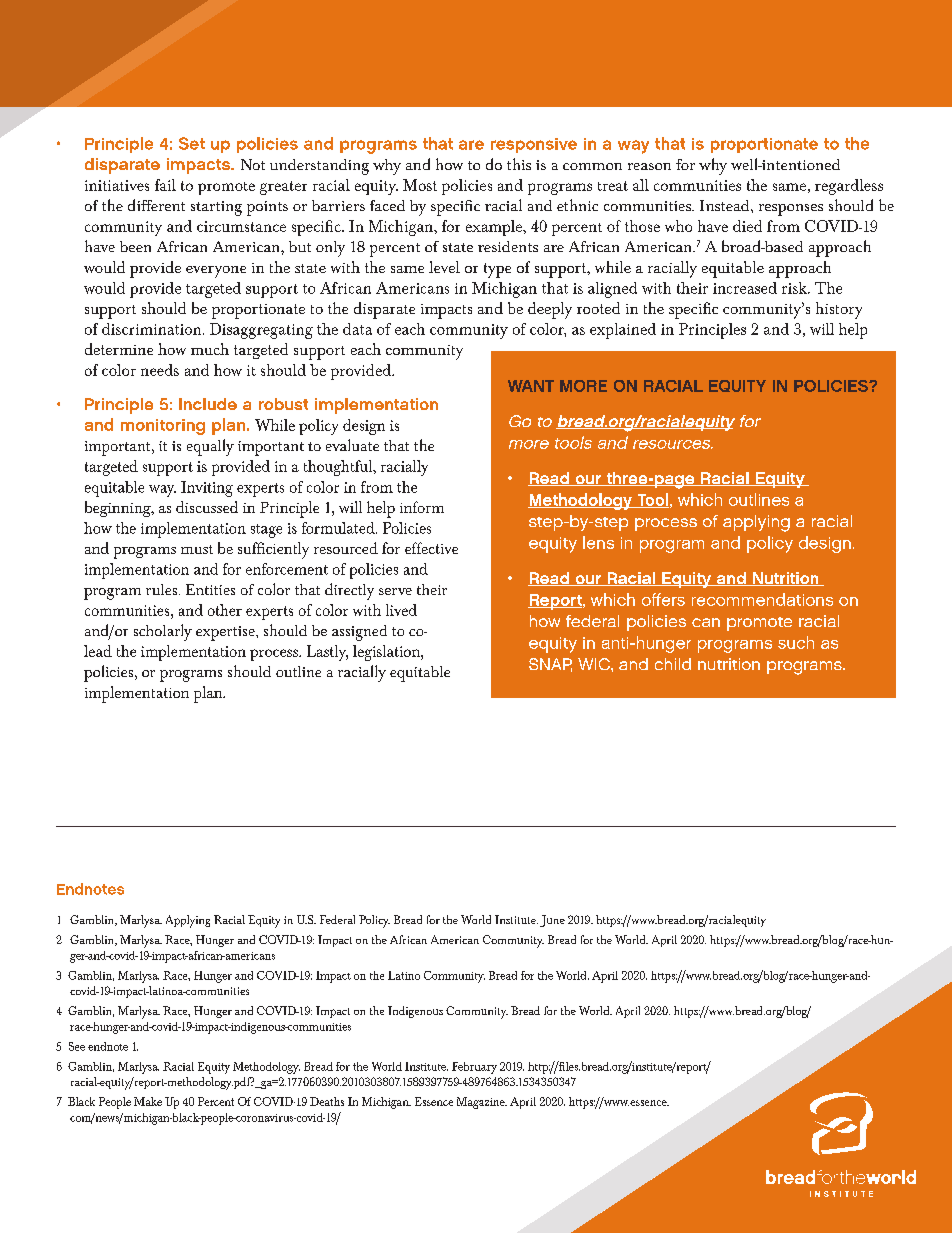  Describe the element at coordinates (726, 205) in the screenshot. I see `Instead` at that location.
